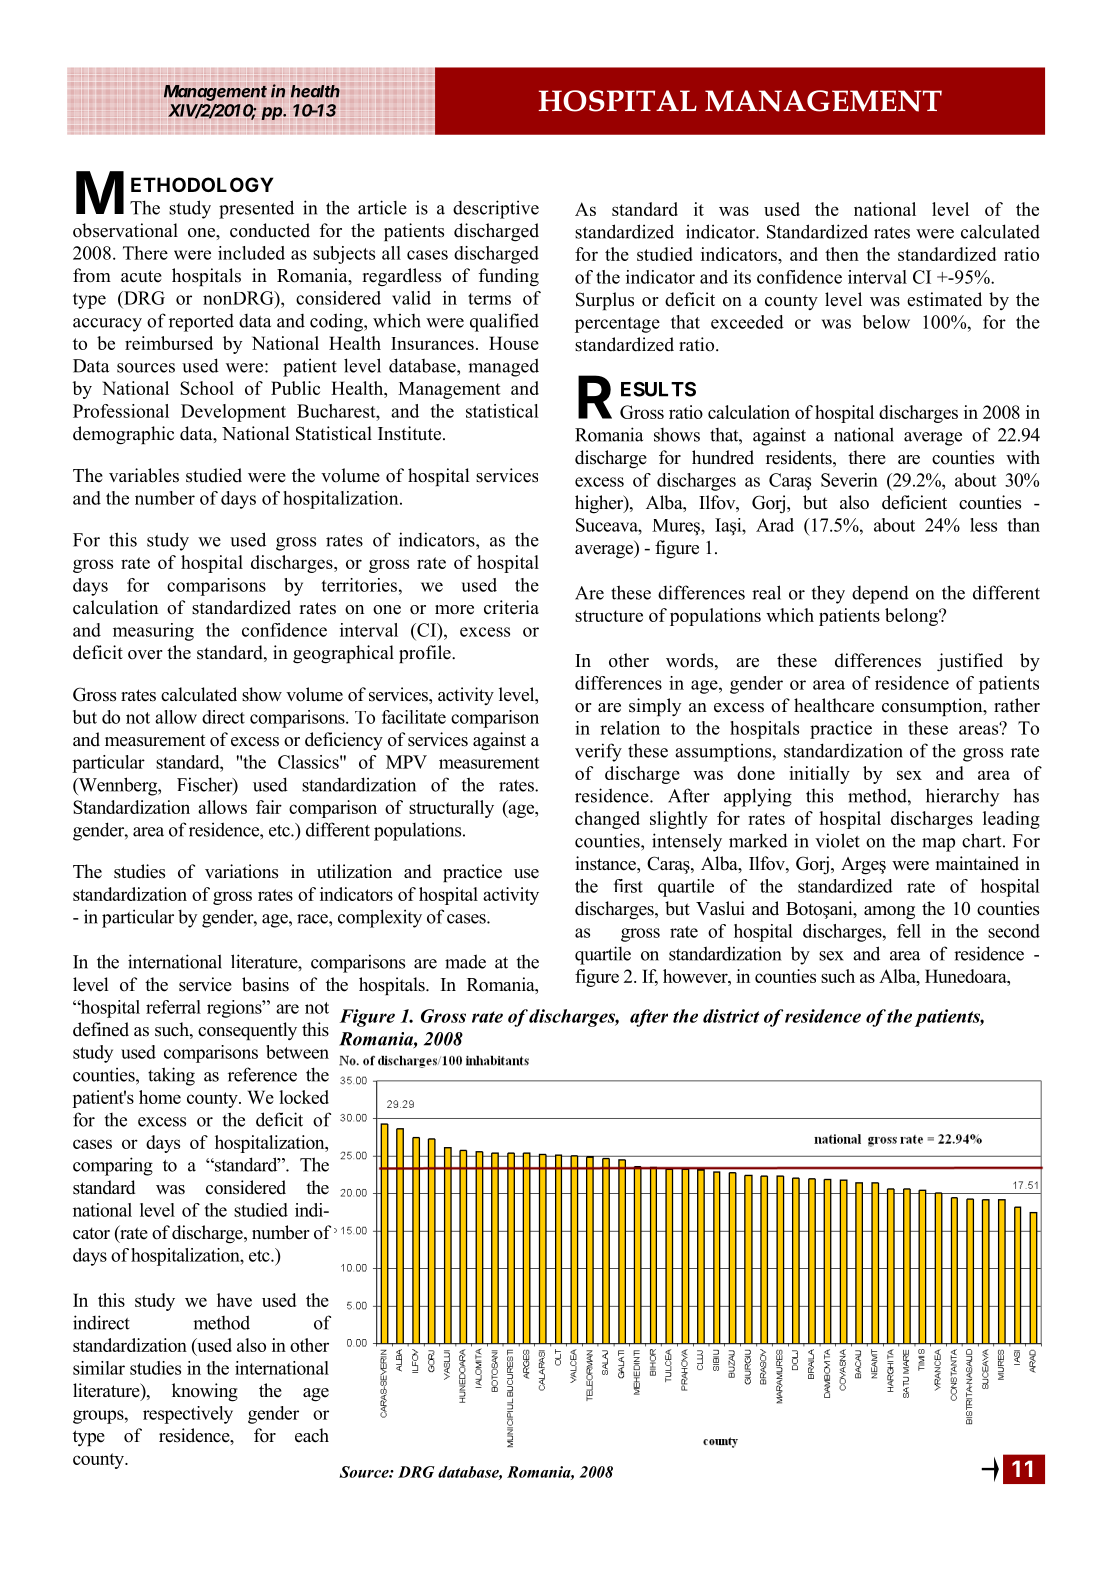 The width and height of the document is (1112, 1573). What do you see at coordinates (909, 931) in the document?
I see `fell` at bounding box center [909, 931].
